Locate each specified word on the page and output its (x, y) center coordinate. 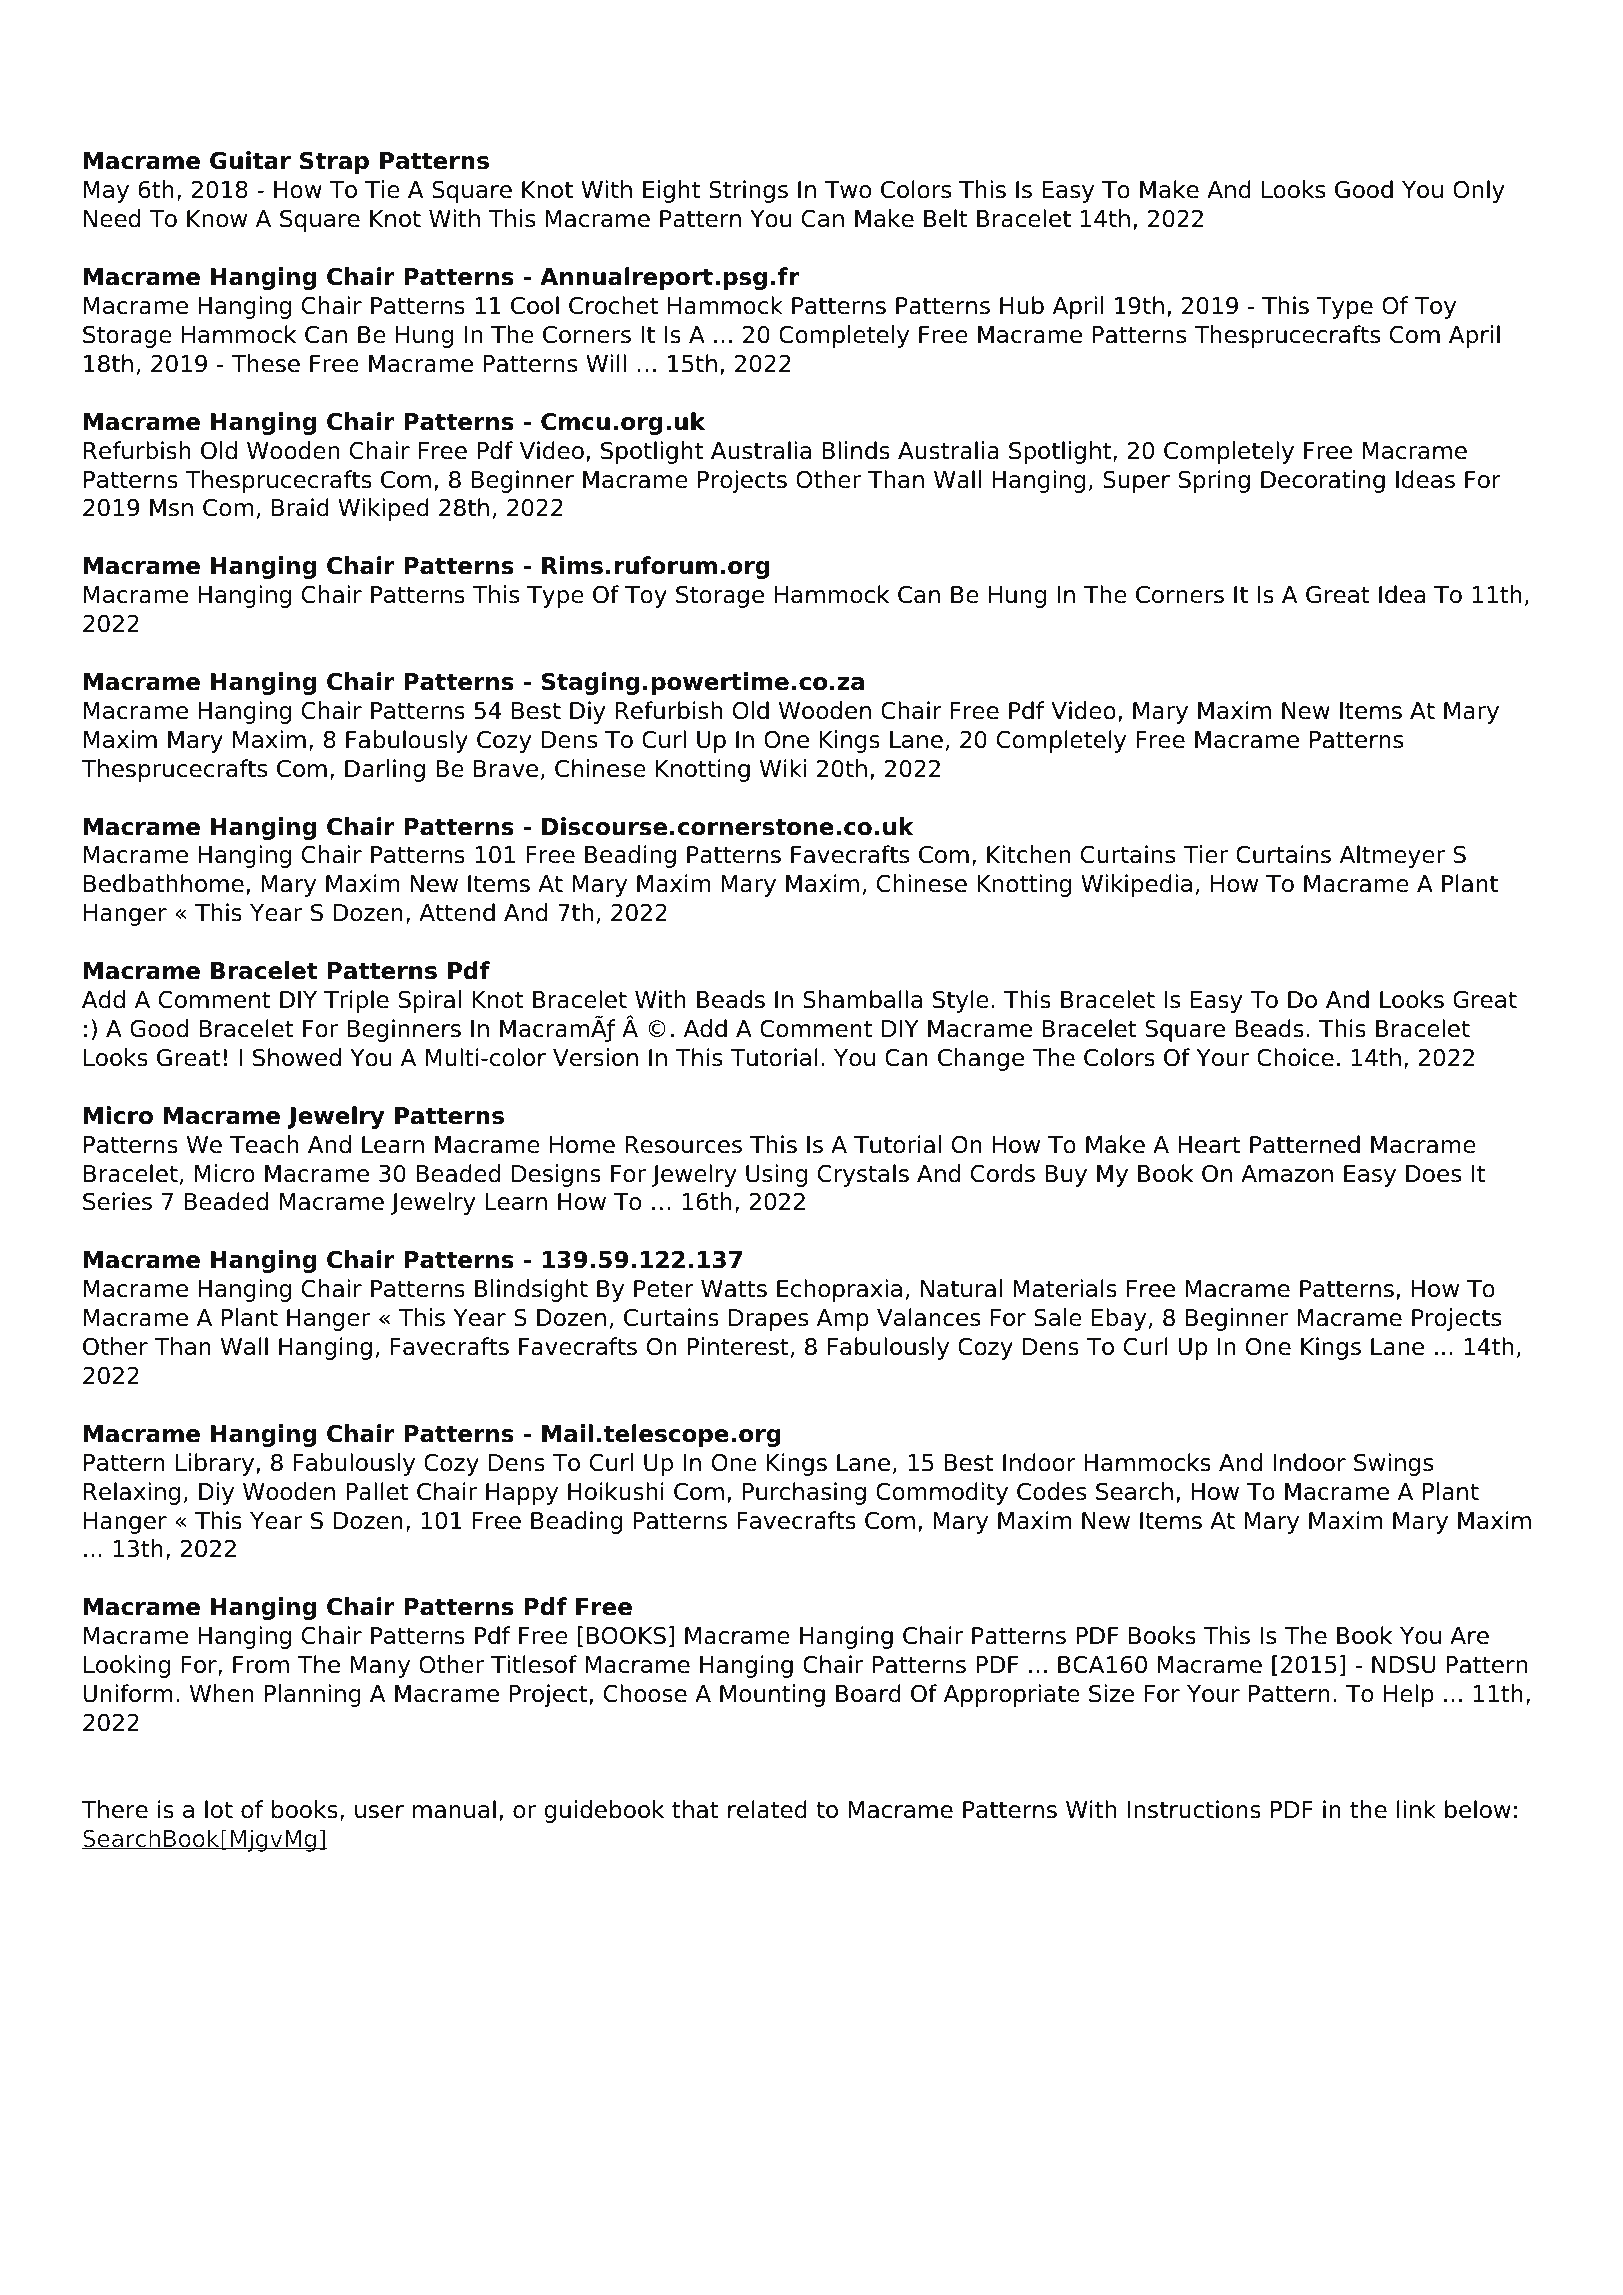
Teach (264, 1144)
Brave (506, 769)
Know (217, 219)
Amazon (1287, 1174)
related (767, 1809)
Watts (734, 1289)
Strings (748, 191)
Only (1479, 191)
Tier (1205, 854)
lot (219, 1809)
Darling (385, 770)
